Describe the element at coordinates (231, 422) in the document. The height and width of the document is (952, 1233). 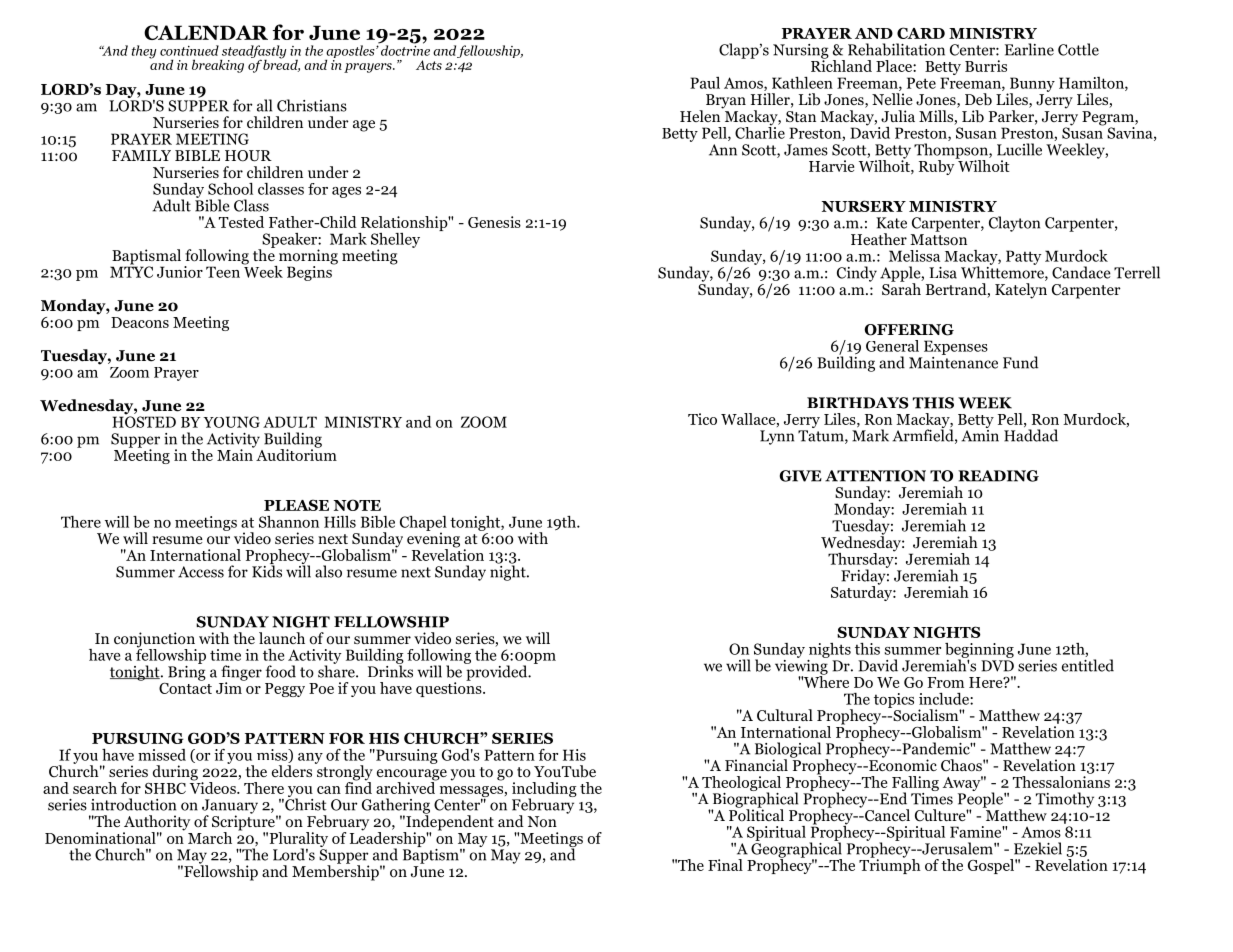
I see `YOUNG` at that location.
